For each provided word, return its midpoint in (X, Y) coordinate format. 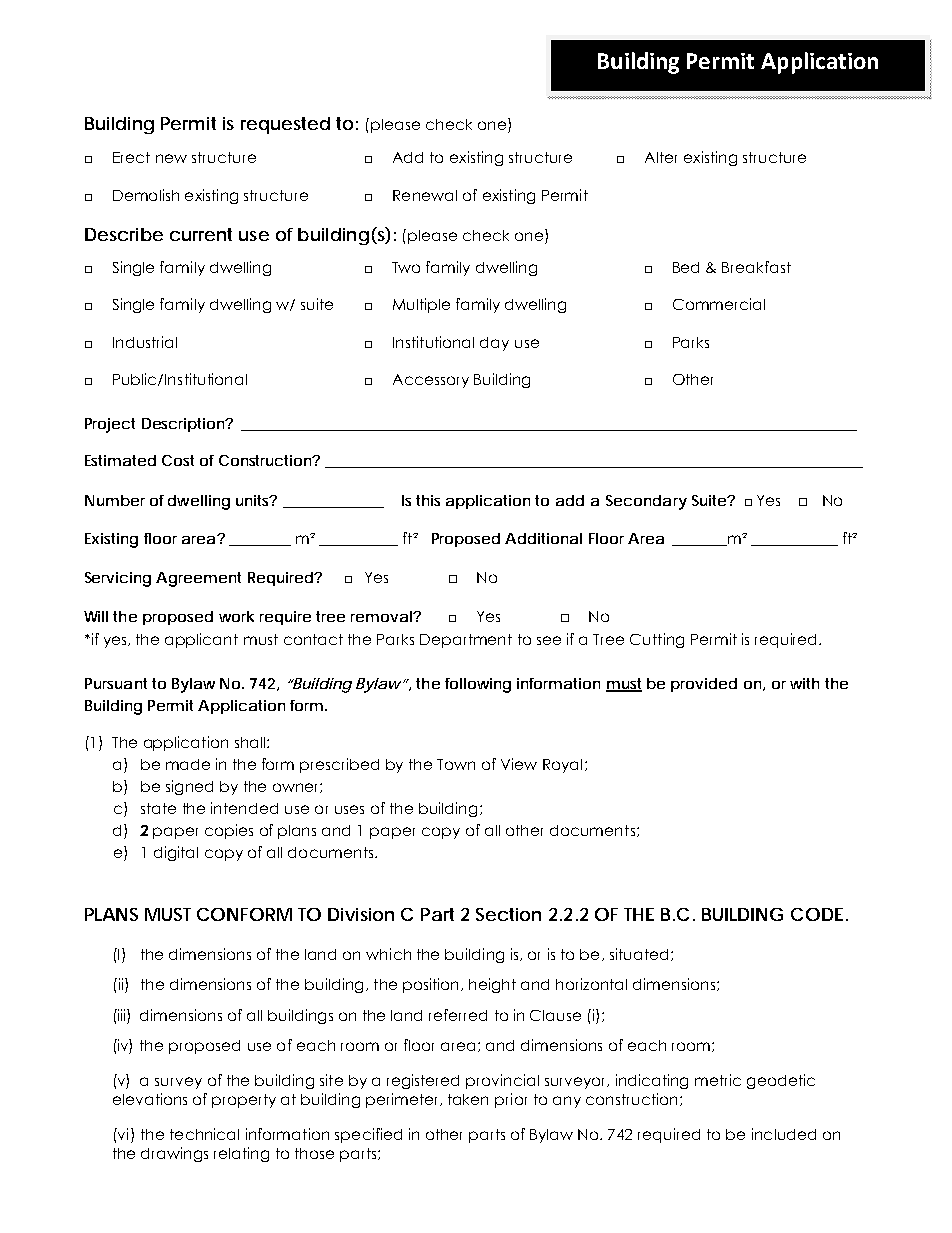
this (428, 500)
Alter (661, 157)
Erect (131, 157)
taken (468, 1099)
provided (704, 685)
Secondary (646, 502)
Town (456, 764)
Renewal (425, 195)
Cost (178, 460)
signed (189, 787)
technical (204, 1134)
